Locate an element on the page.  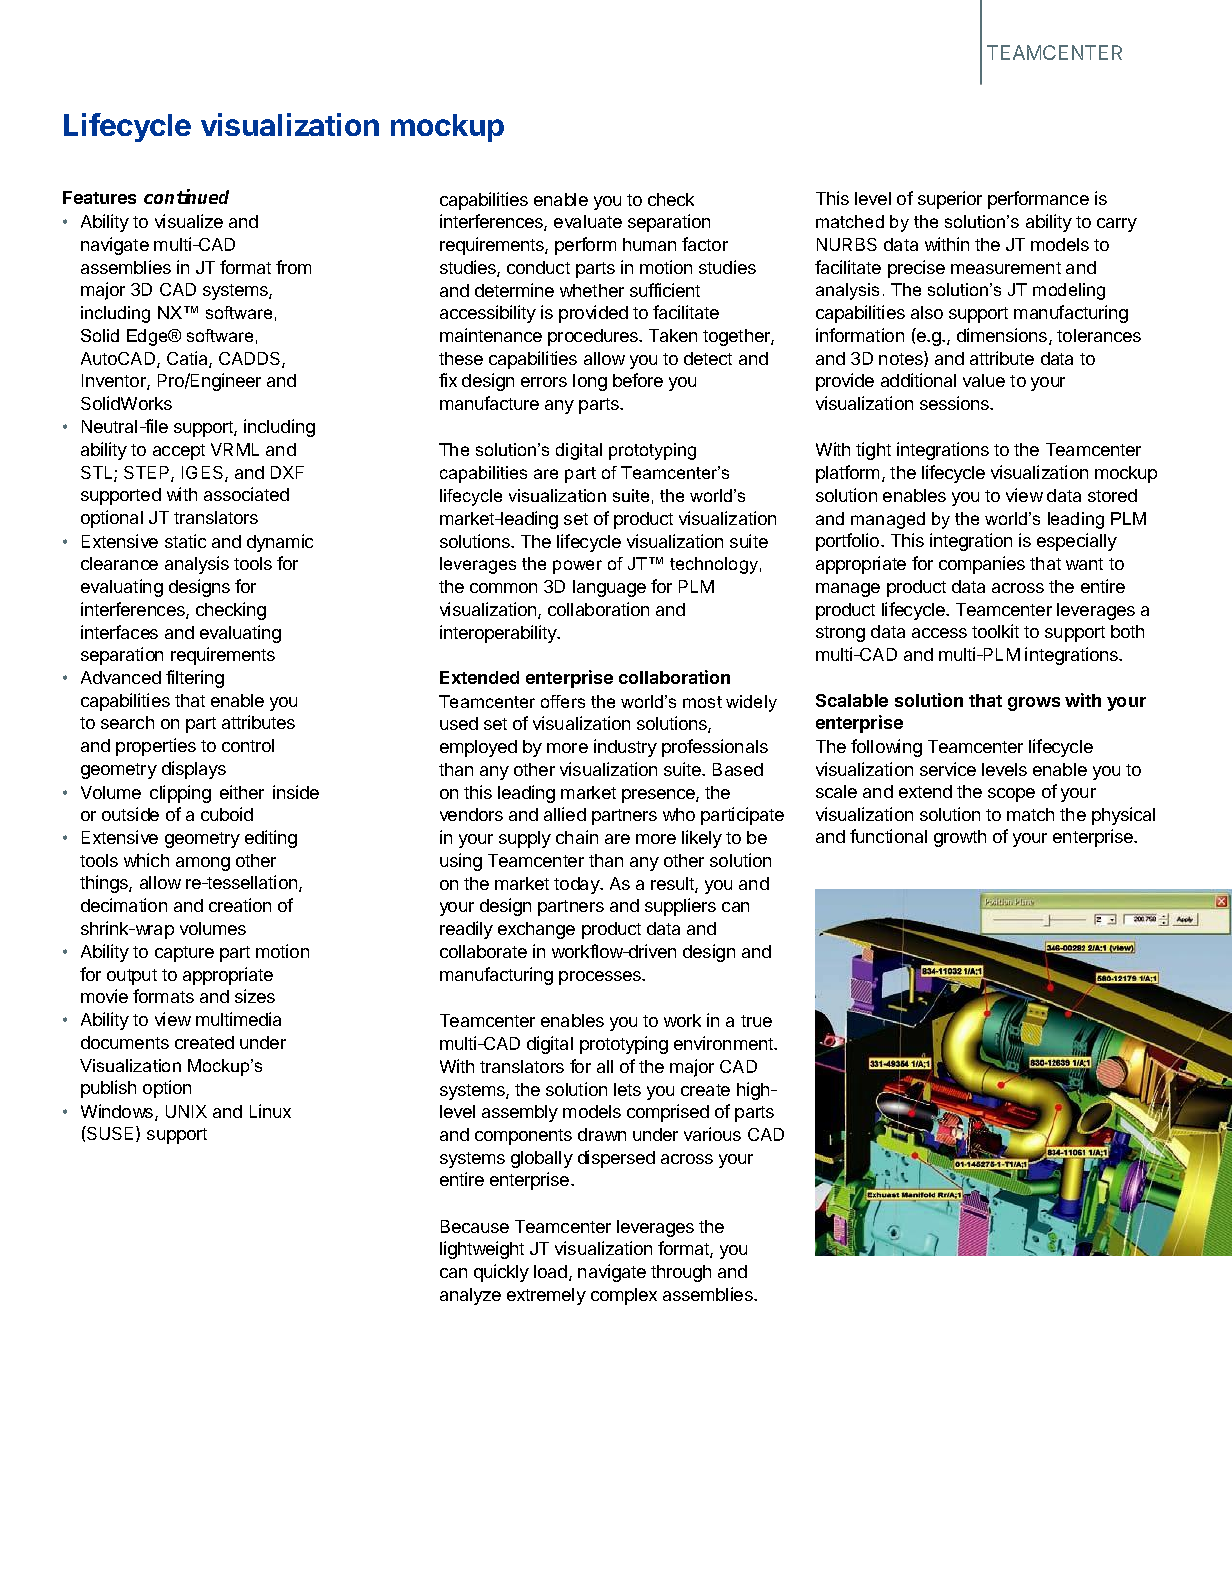
companies is located at coordinates (982, 565).
